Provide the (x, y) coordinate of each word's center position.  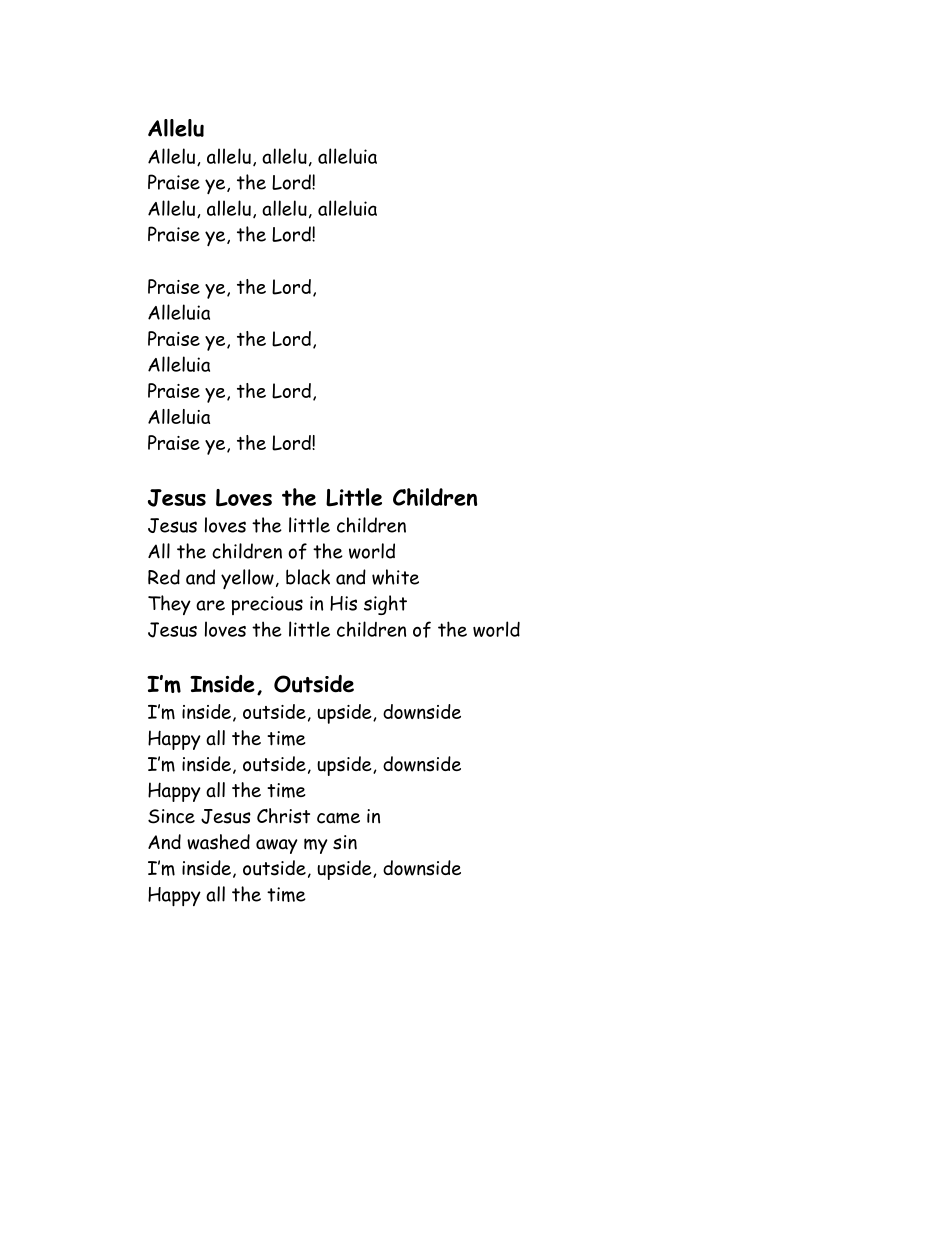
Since (171, 816)
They (169, 605)
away (277, 846)
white (395, 577)
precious (267, 605)
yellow (247, 579)
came (338, 818)
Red (164, 577)
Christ (283, 816)
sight (385, 605)
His (343, 603)
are (210, 605)
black (308, 577)
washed (218, 842)
